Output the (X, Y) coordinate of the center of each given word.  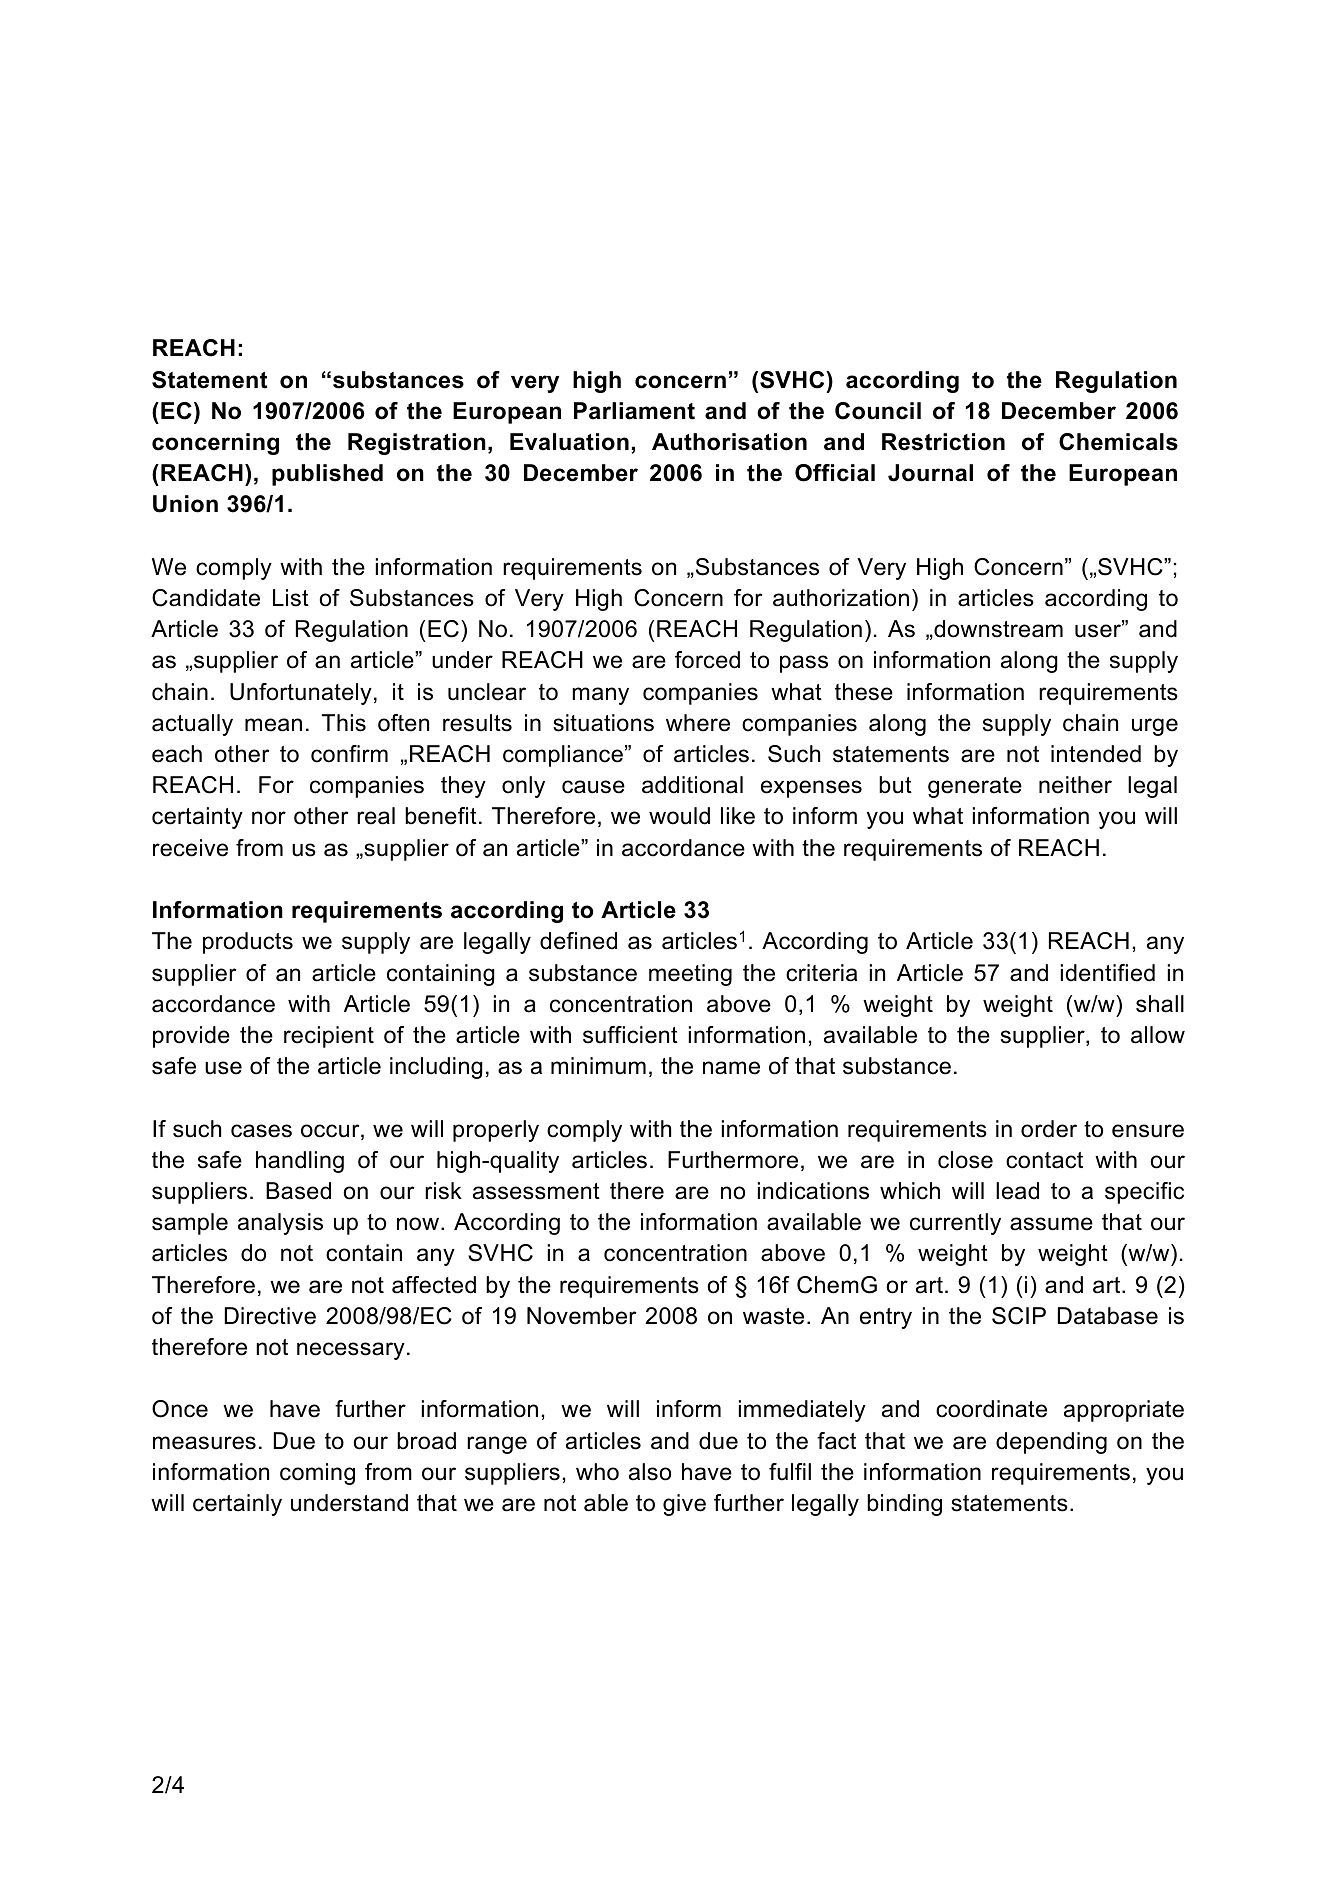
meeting (690, 975)
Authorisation (729, 442)
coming (317, 1474)
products (248, 943)
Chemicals (1118, 442)
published (327, 475)
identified (1108, 973)
